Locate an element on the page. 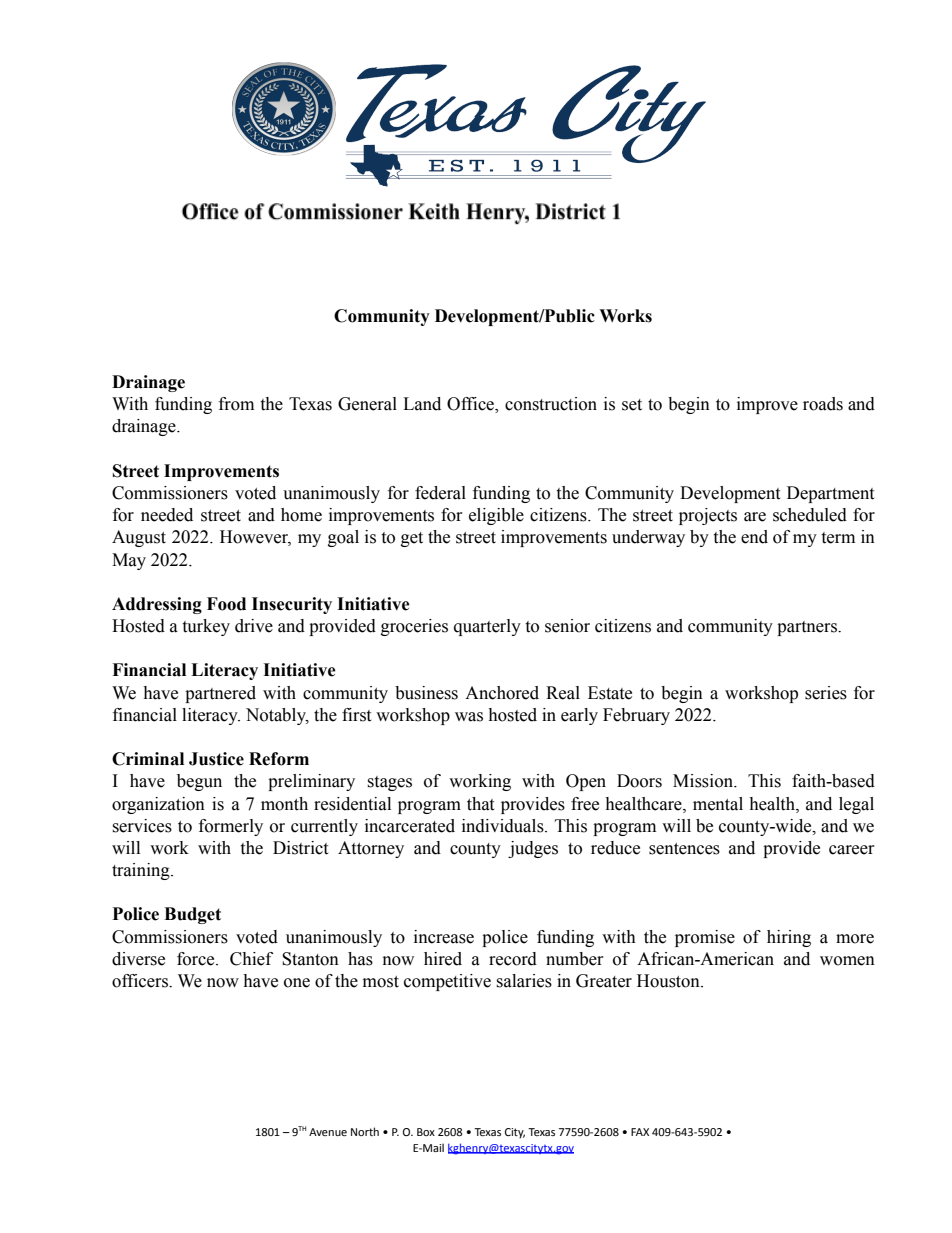 This image has height=1233, width=952. Food is located at coordinates (226, 604).
